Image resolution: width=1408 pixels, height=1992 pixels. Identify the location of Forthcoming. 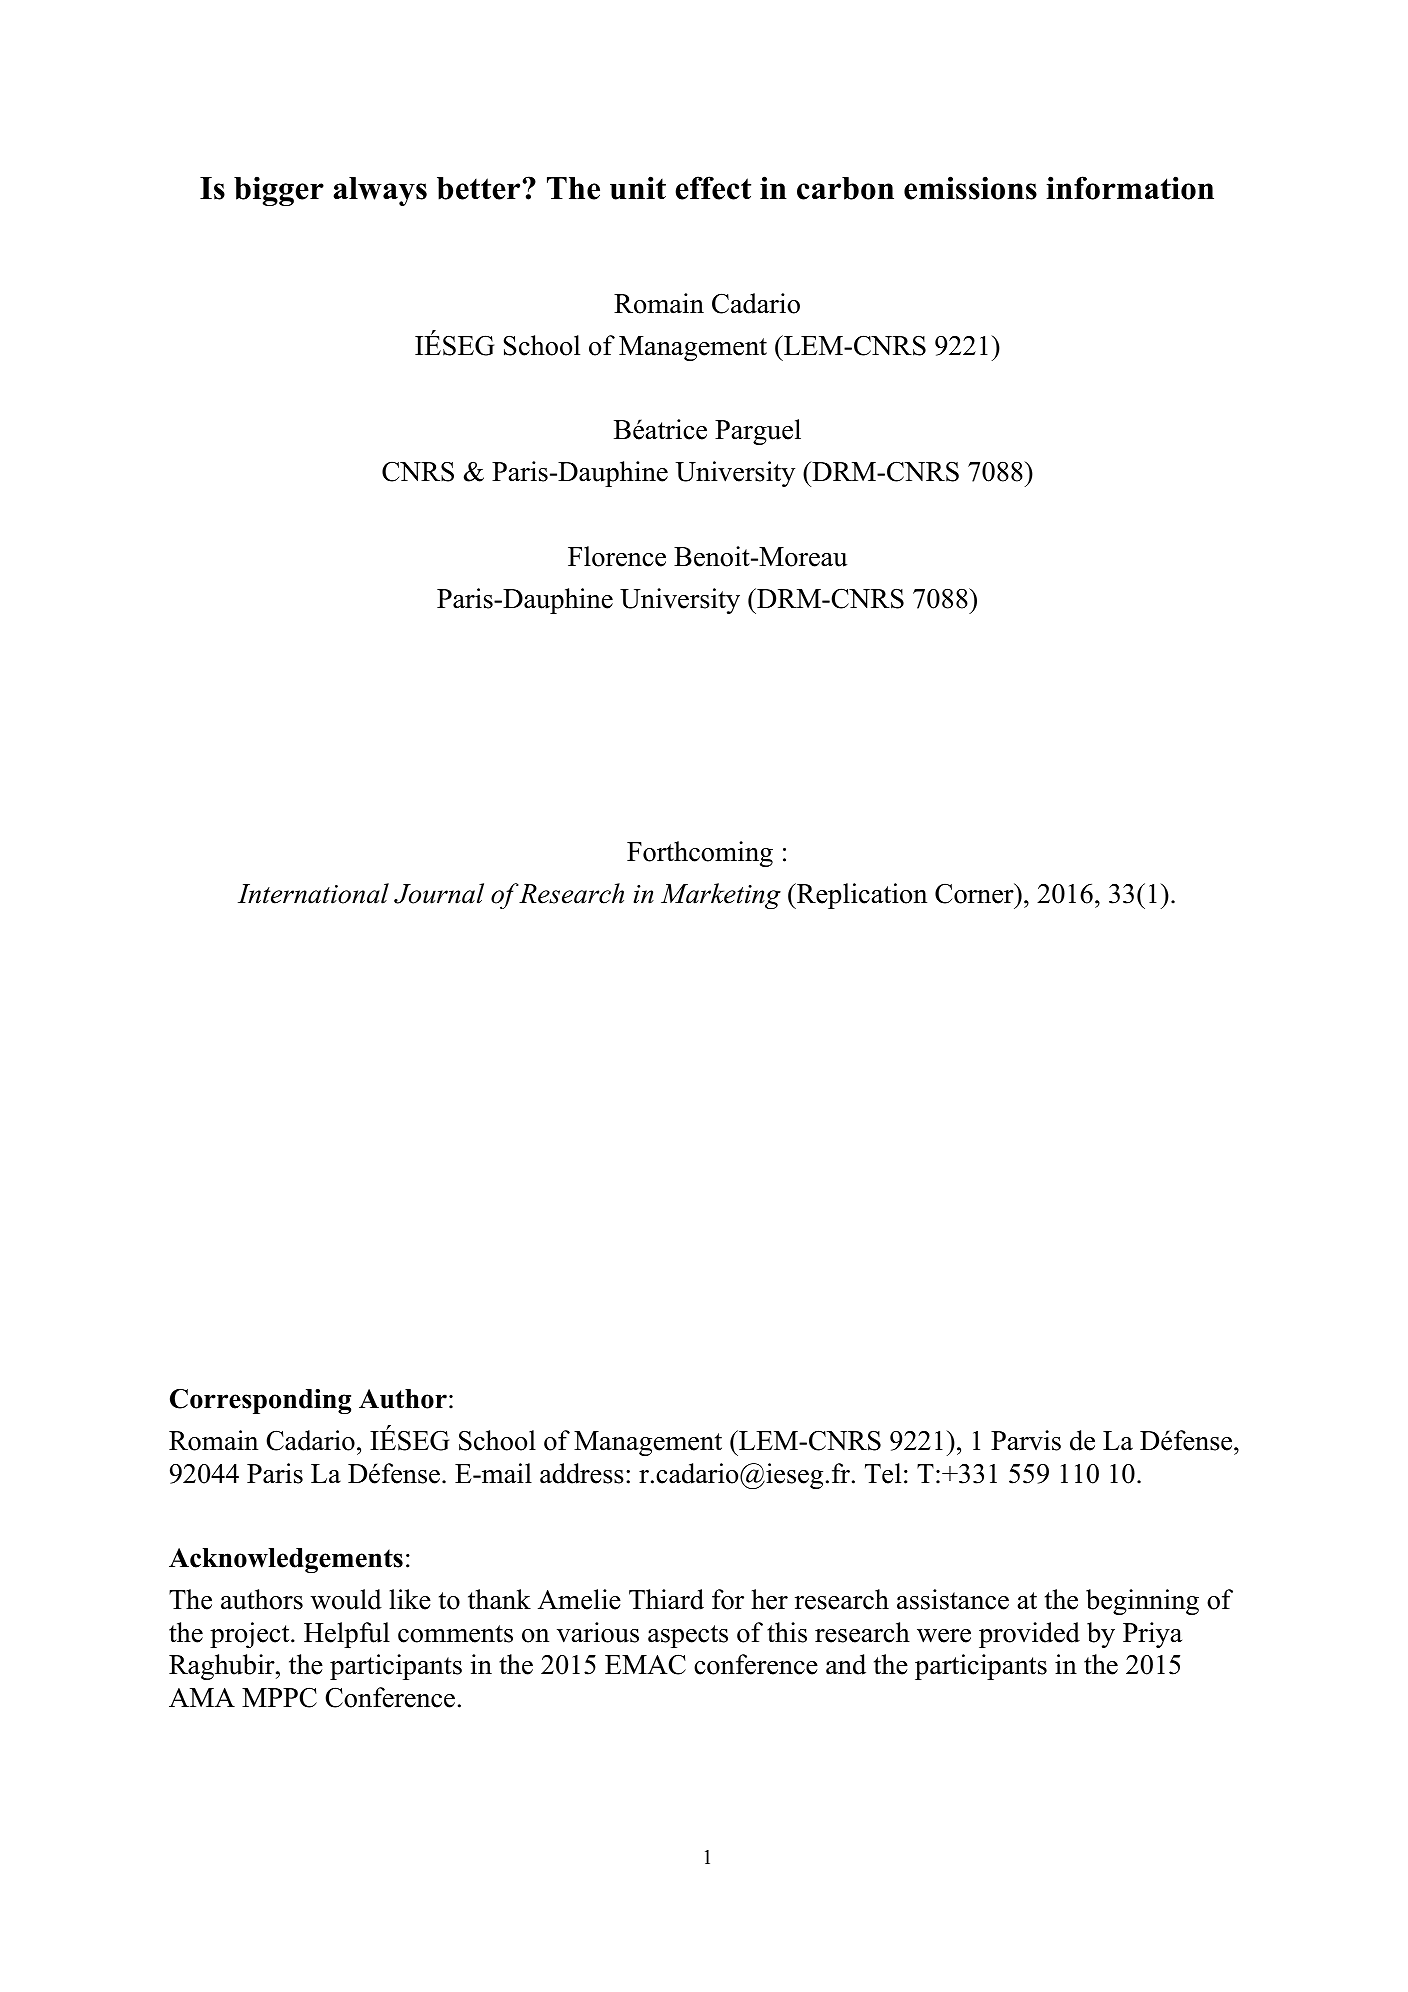
(700, 854).
